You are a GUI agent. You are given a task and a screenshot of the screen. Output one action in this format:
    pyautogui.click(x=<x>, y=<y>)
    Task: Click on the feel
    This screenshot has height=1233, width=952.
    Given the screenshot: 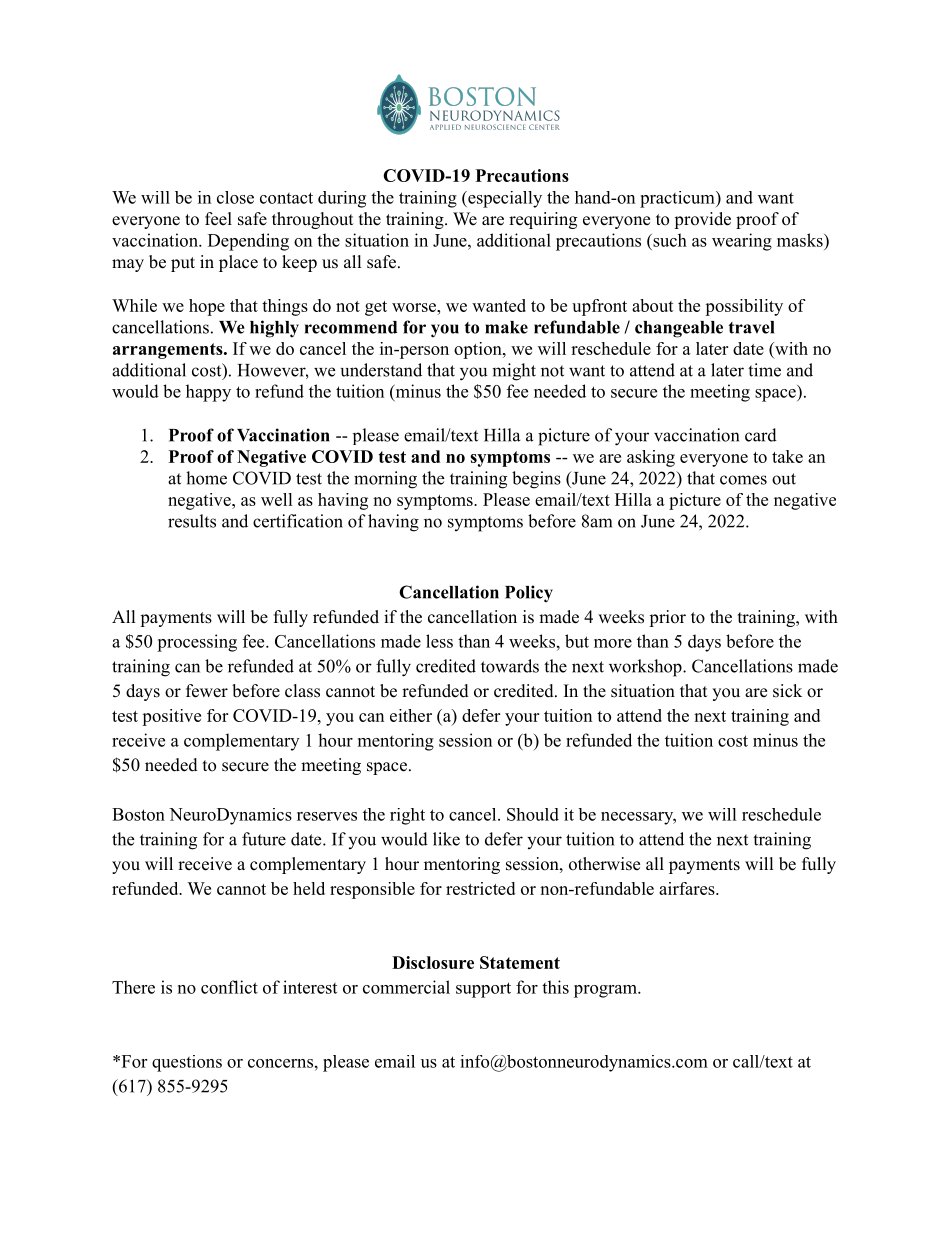 What is the action you would take?
    pyautogui.click(x=218, y=219)
